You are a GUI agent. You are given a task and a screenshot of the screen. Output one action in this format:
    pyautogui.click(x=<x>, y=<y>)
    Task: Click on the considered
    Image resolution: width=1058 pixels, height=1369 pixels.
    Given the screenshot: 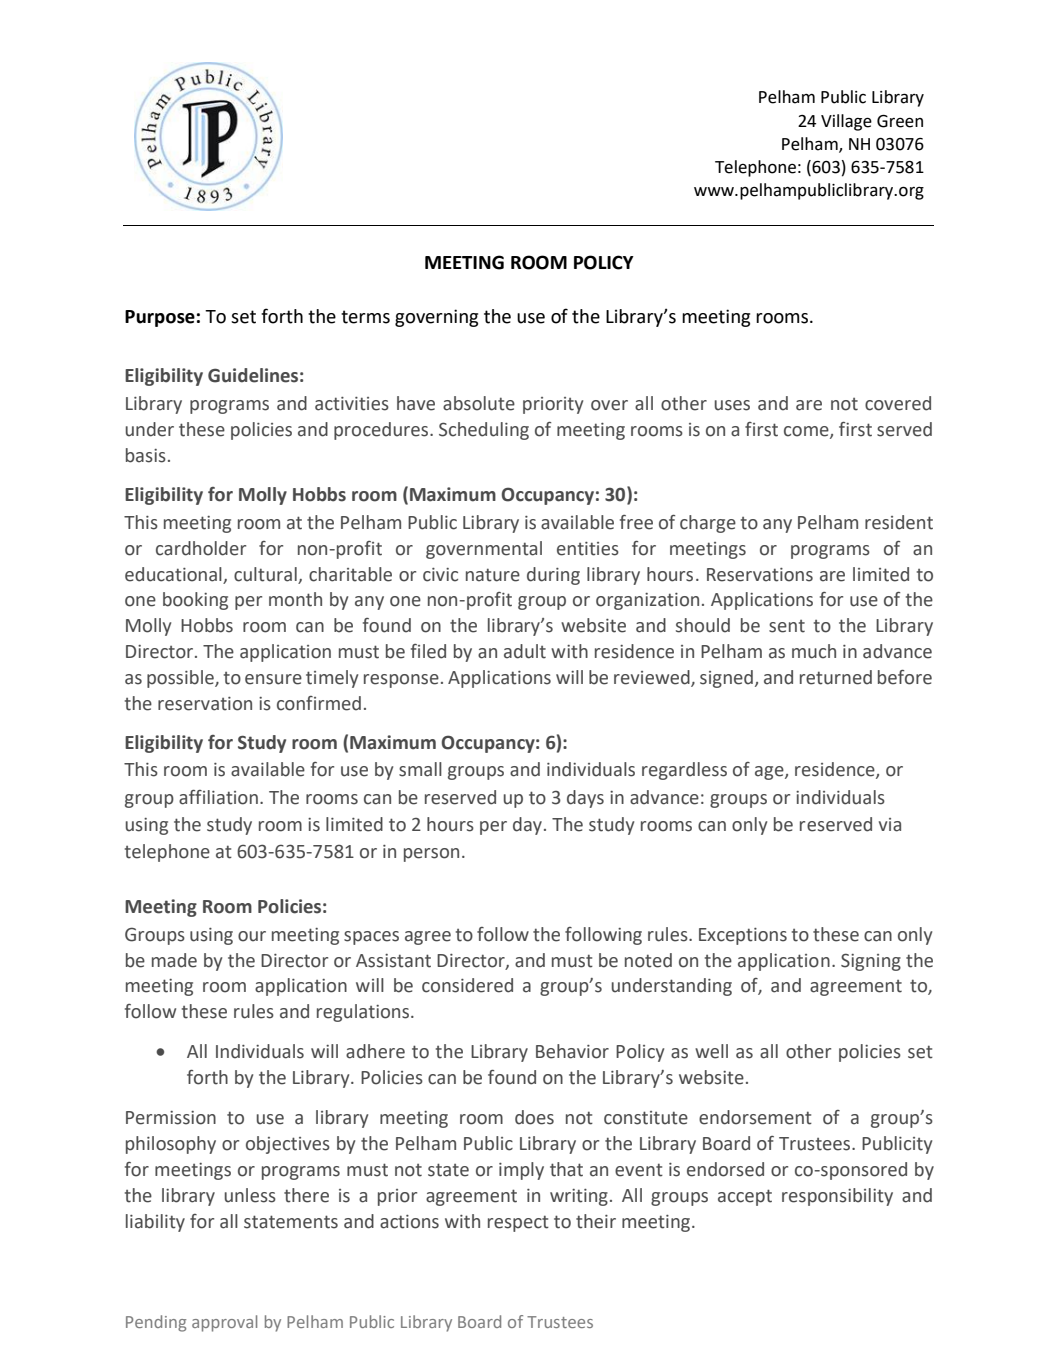 What is the action you would take?
    pyautogui.click(x=467, y=985)
